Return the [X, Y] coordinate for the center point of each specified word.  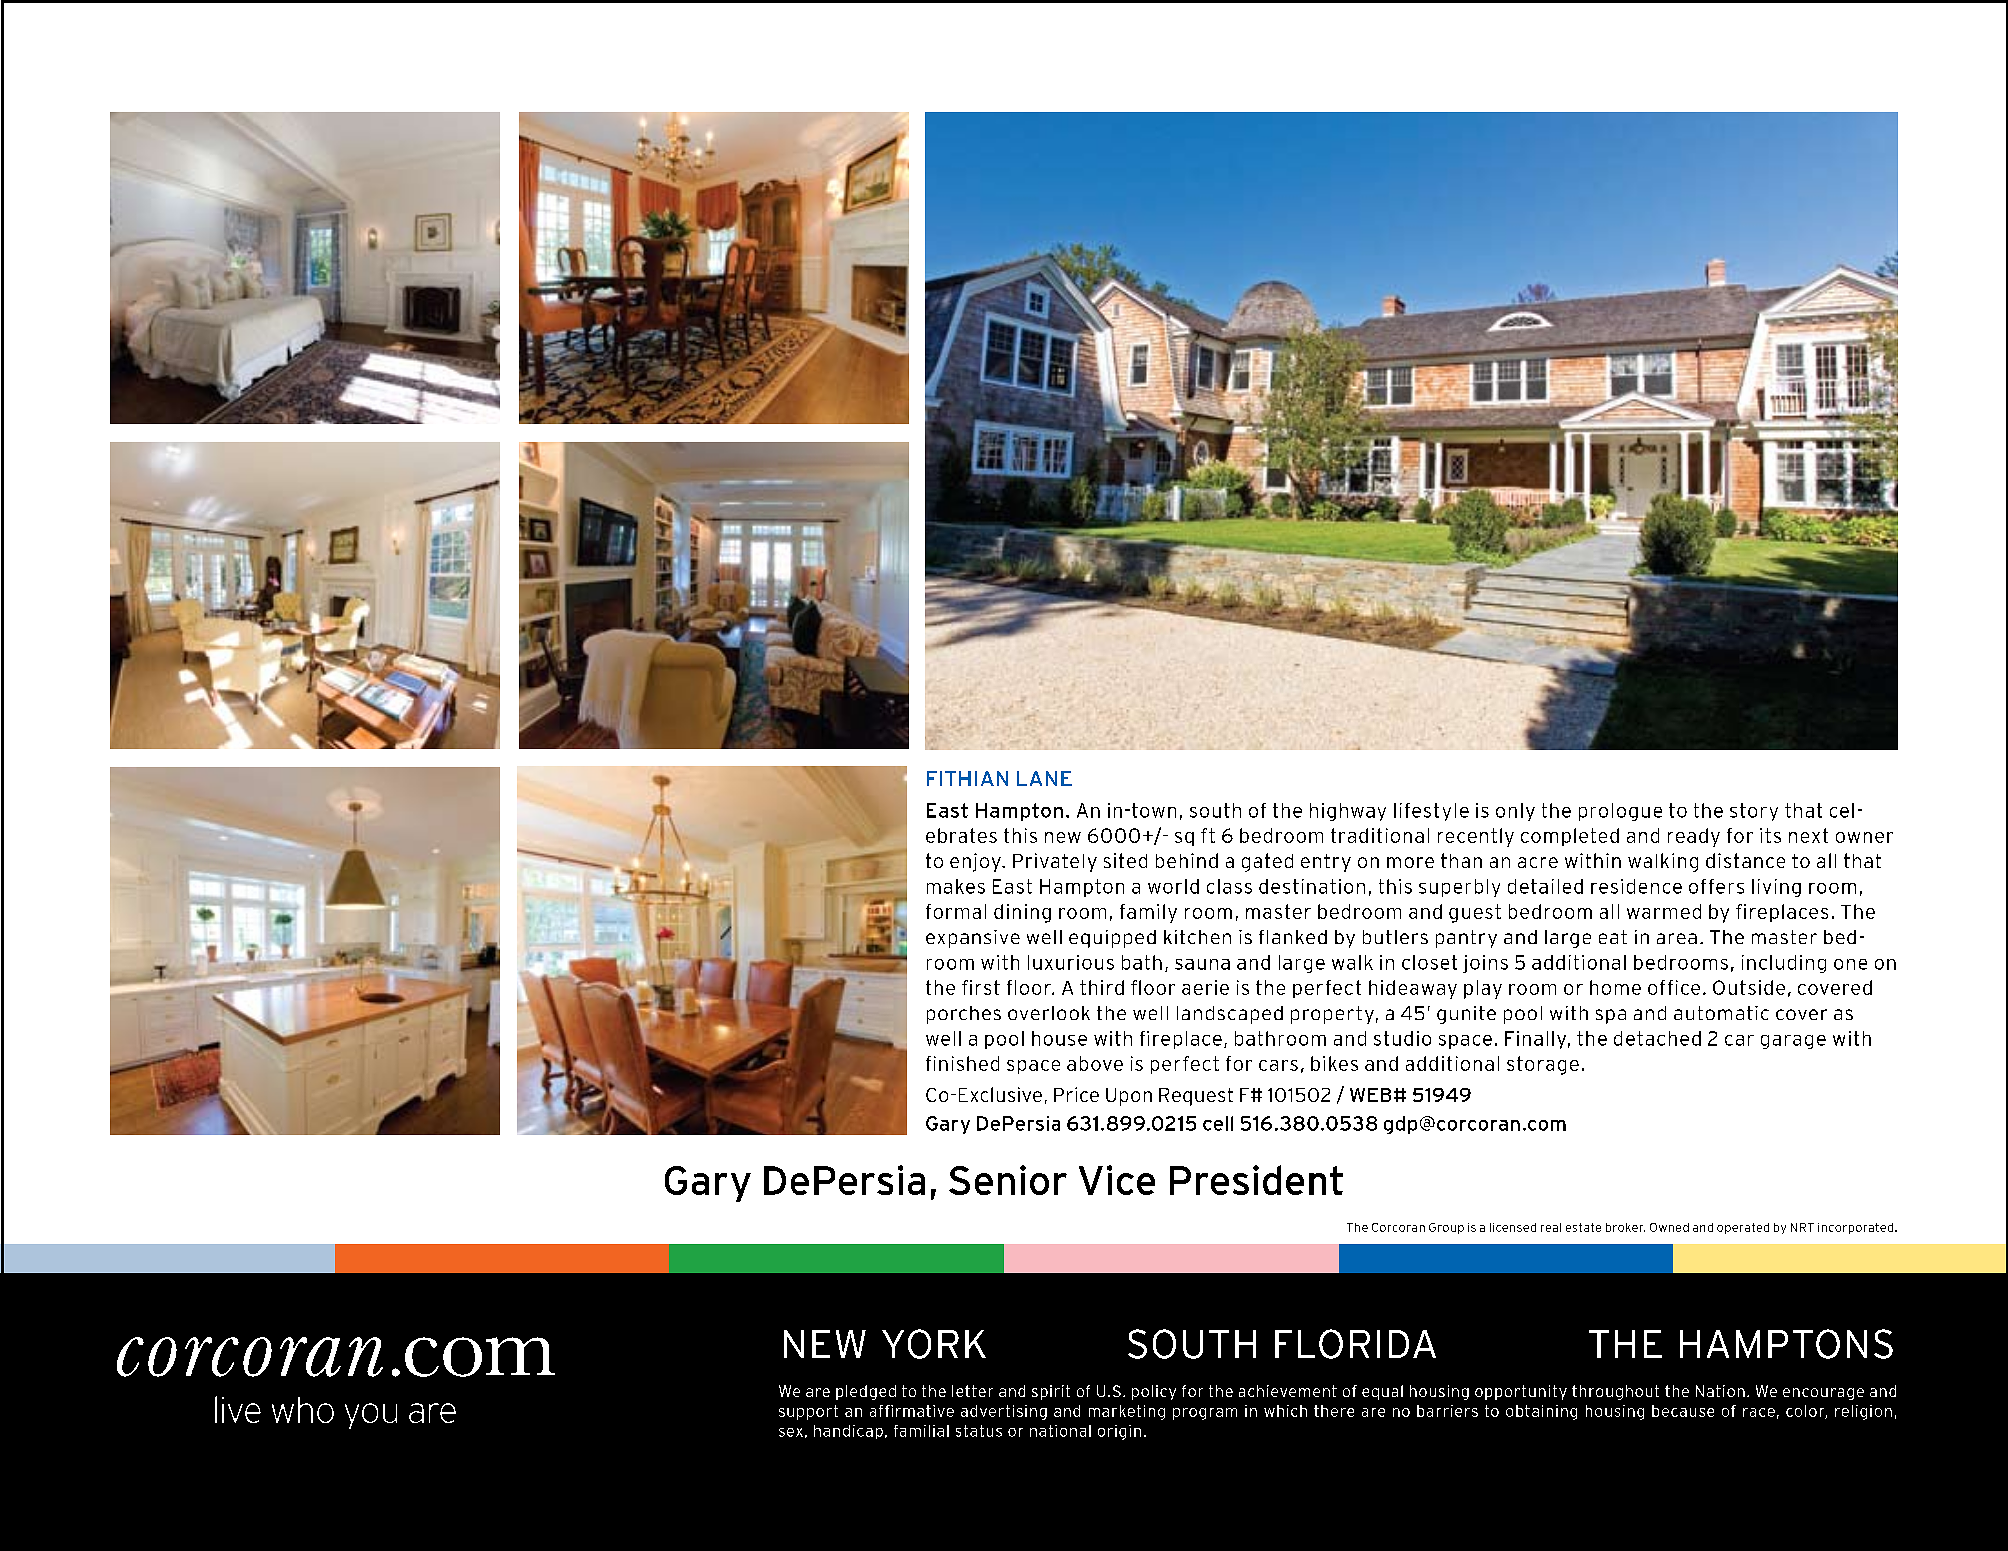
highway [1348, 812]
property [1332, 1015]
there [1334, 1411]
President [1256, 1180]
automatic [1721, 1013]
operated [1743, 1228]
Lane [1044, 778]
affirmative [912, 1411]
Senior [1008, 1180]
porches [964, 1015]
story [1754, 812]
